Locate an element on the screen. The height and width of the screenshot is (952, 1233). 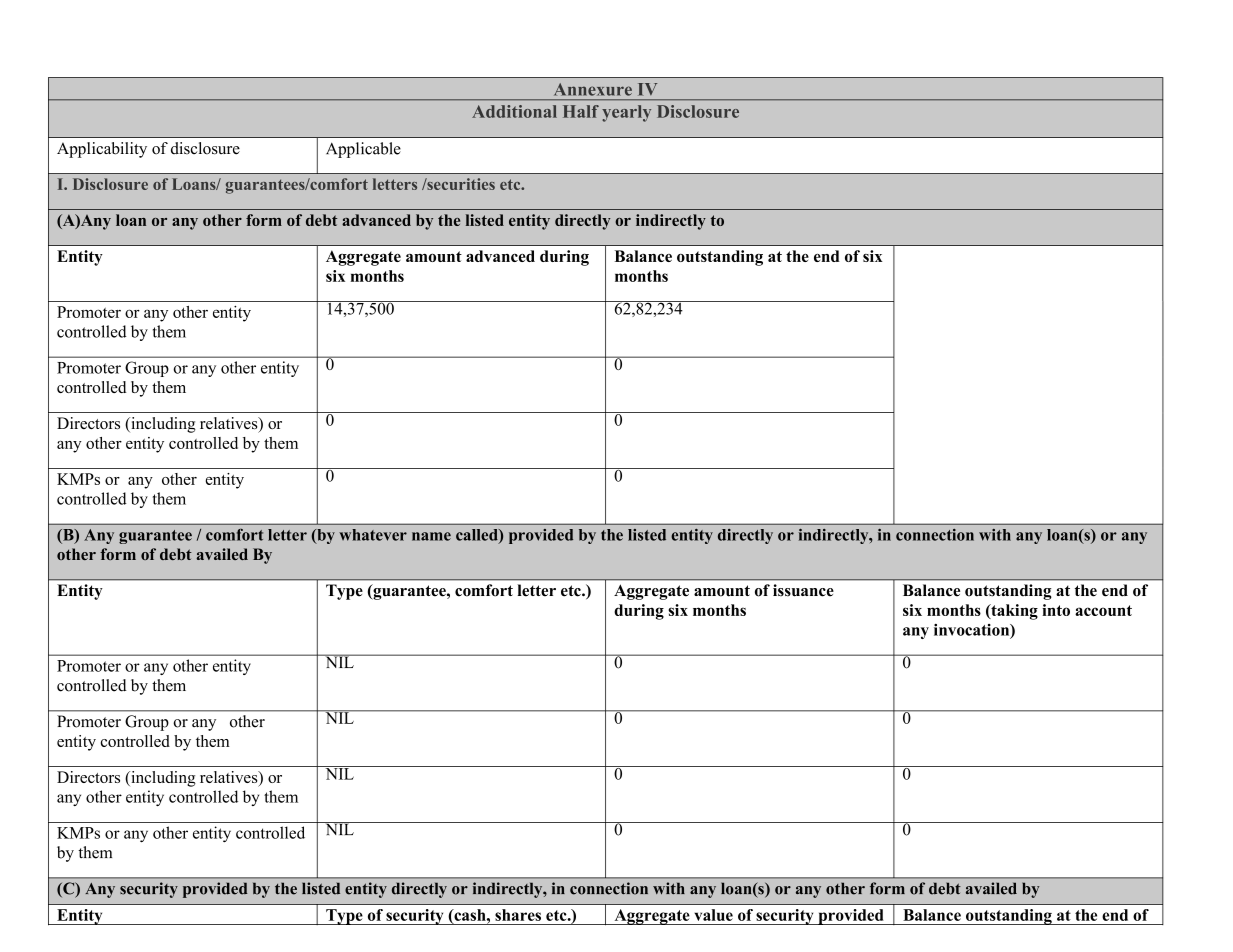
account is located at coordinates (1103, 610).
